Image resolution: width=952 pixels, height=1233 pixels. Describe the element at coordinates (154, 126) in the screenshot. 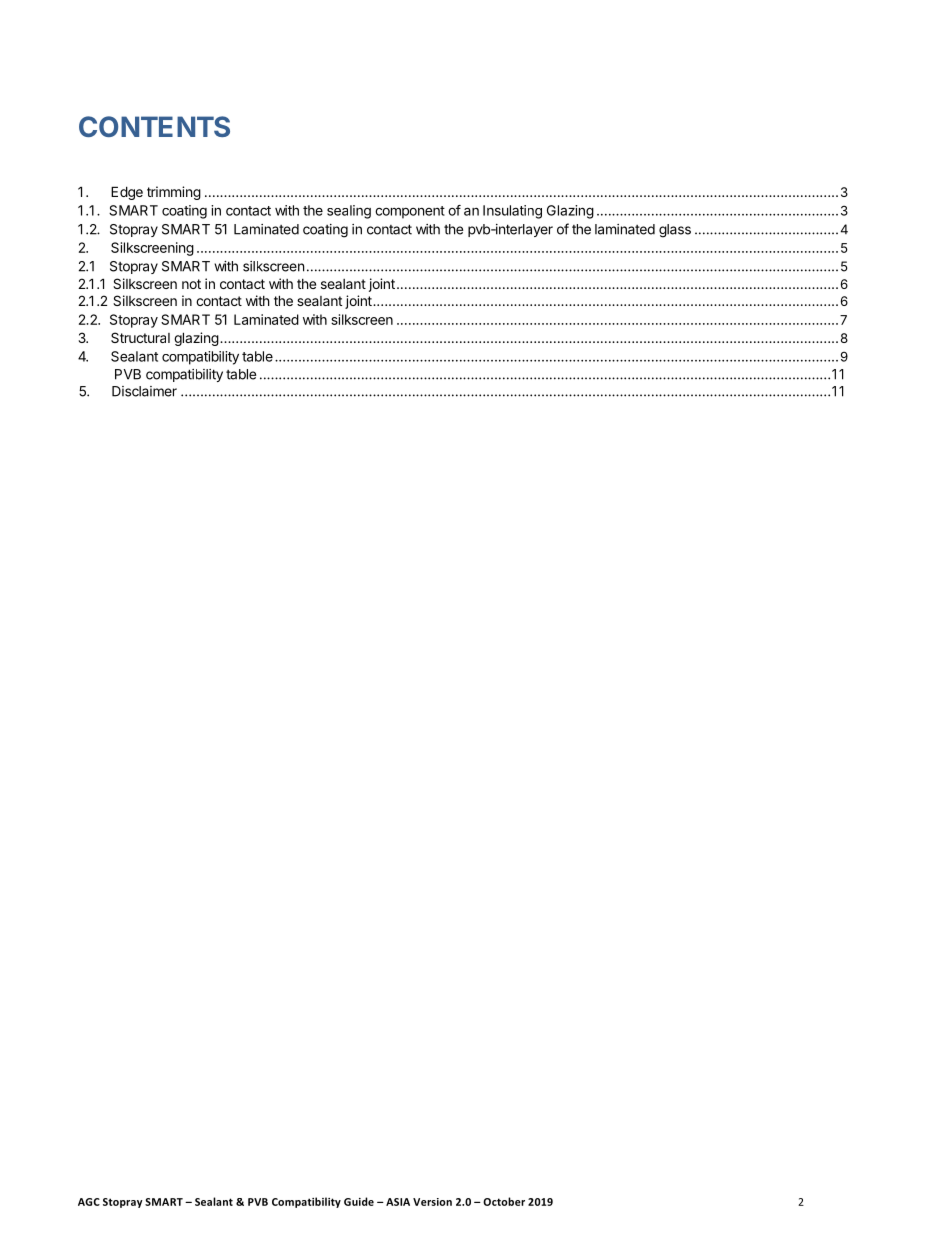

I see `CONTENTS` at that location.
